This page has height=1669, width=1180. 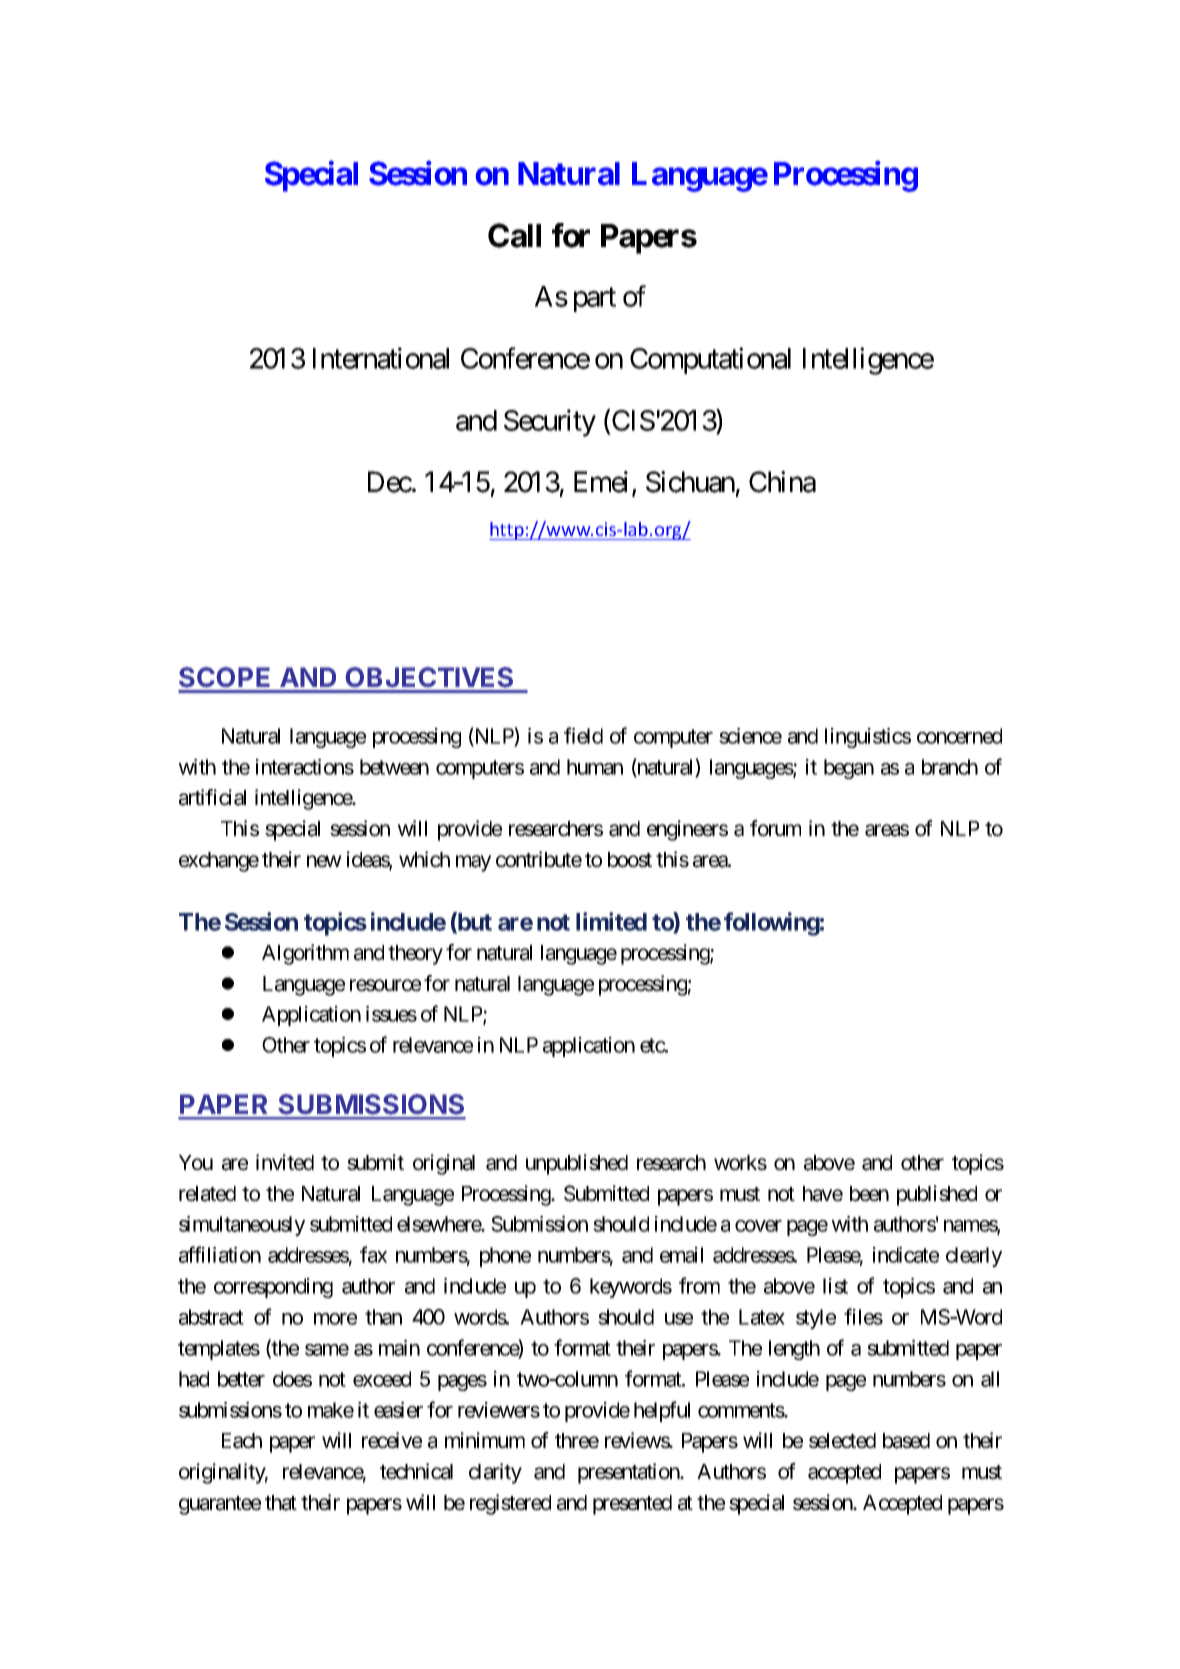 I want to click on Computational, so click(x=710, y=360).
